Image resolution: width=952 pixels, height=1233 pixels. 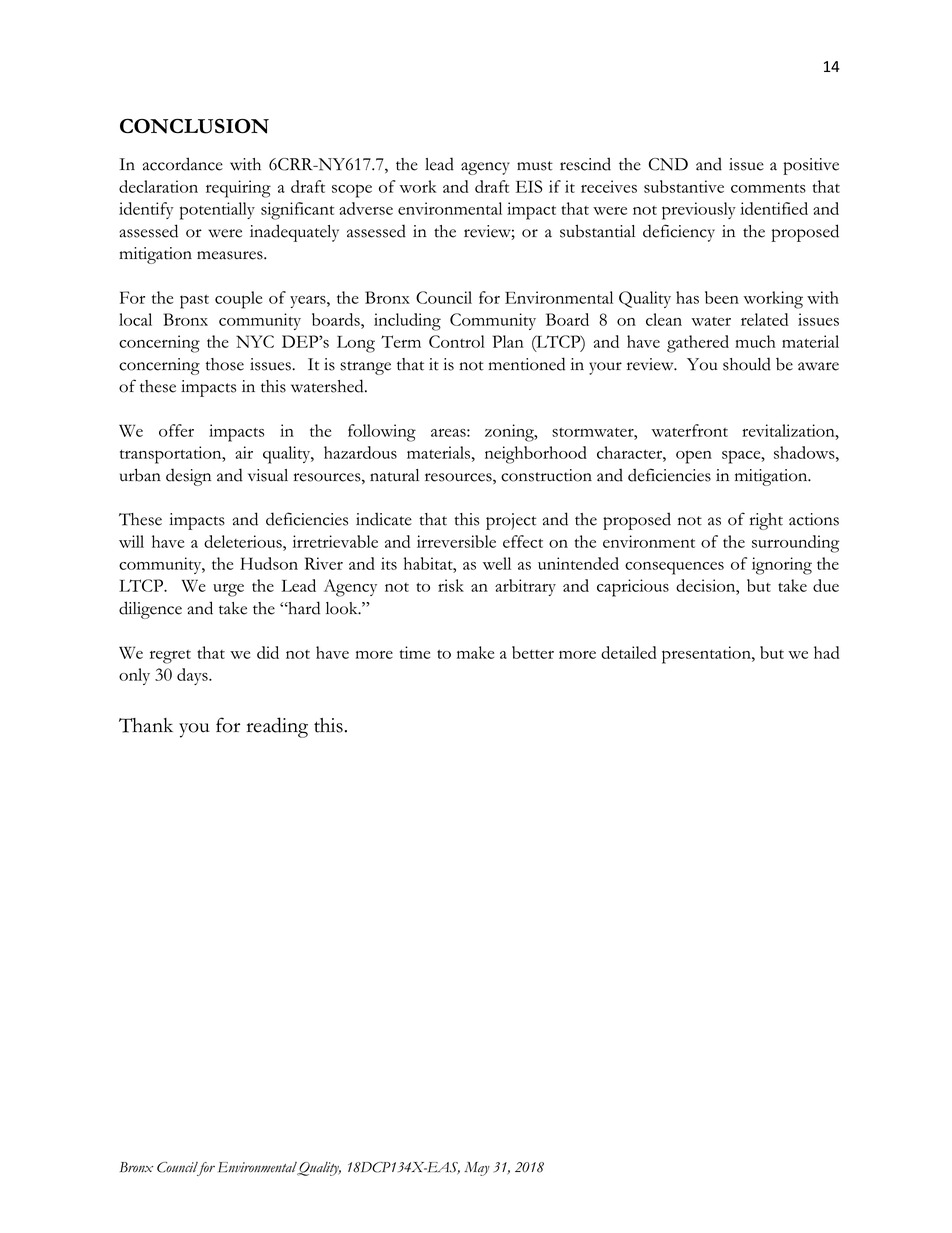 I want to click on comments, so click(x=768, y=188).
